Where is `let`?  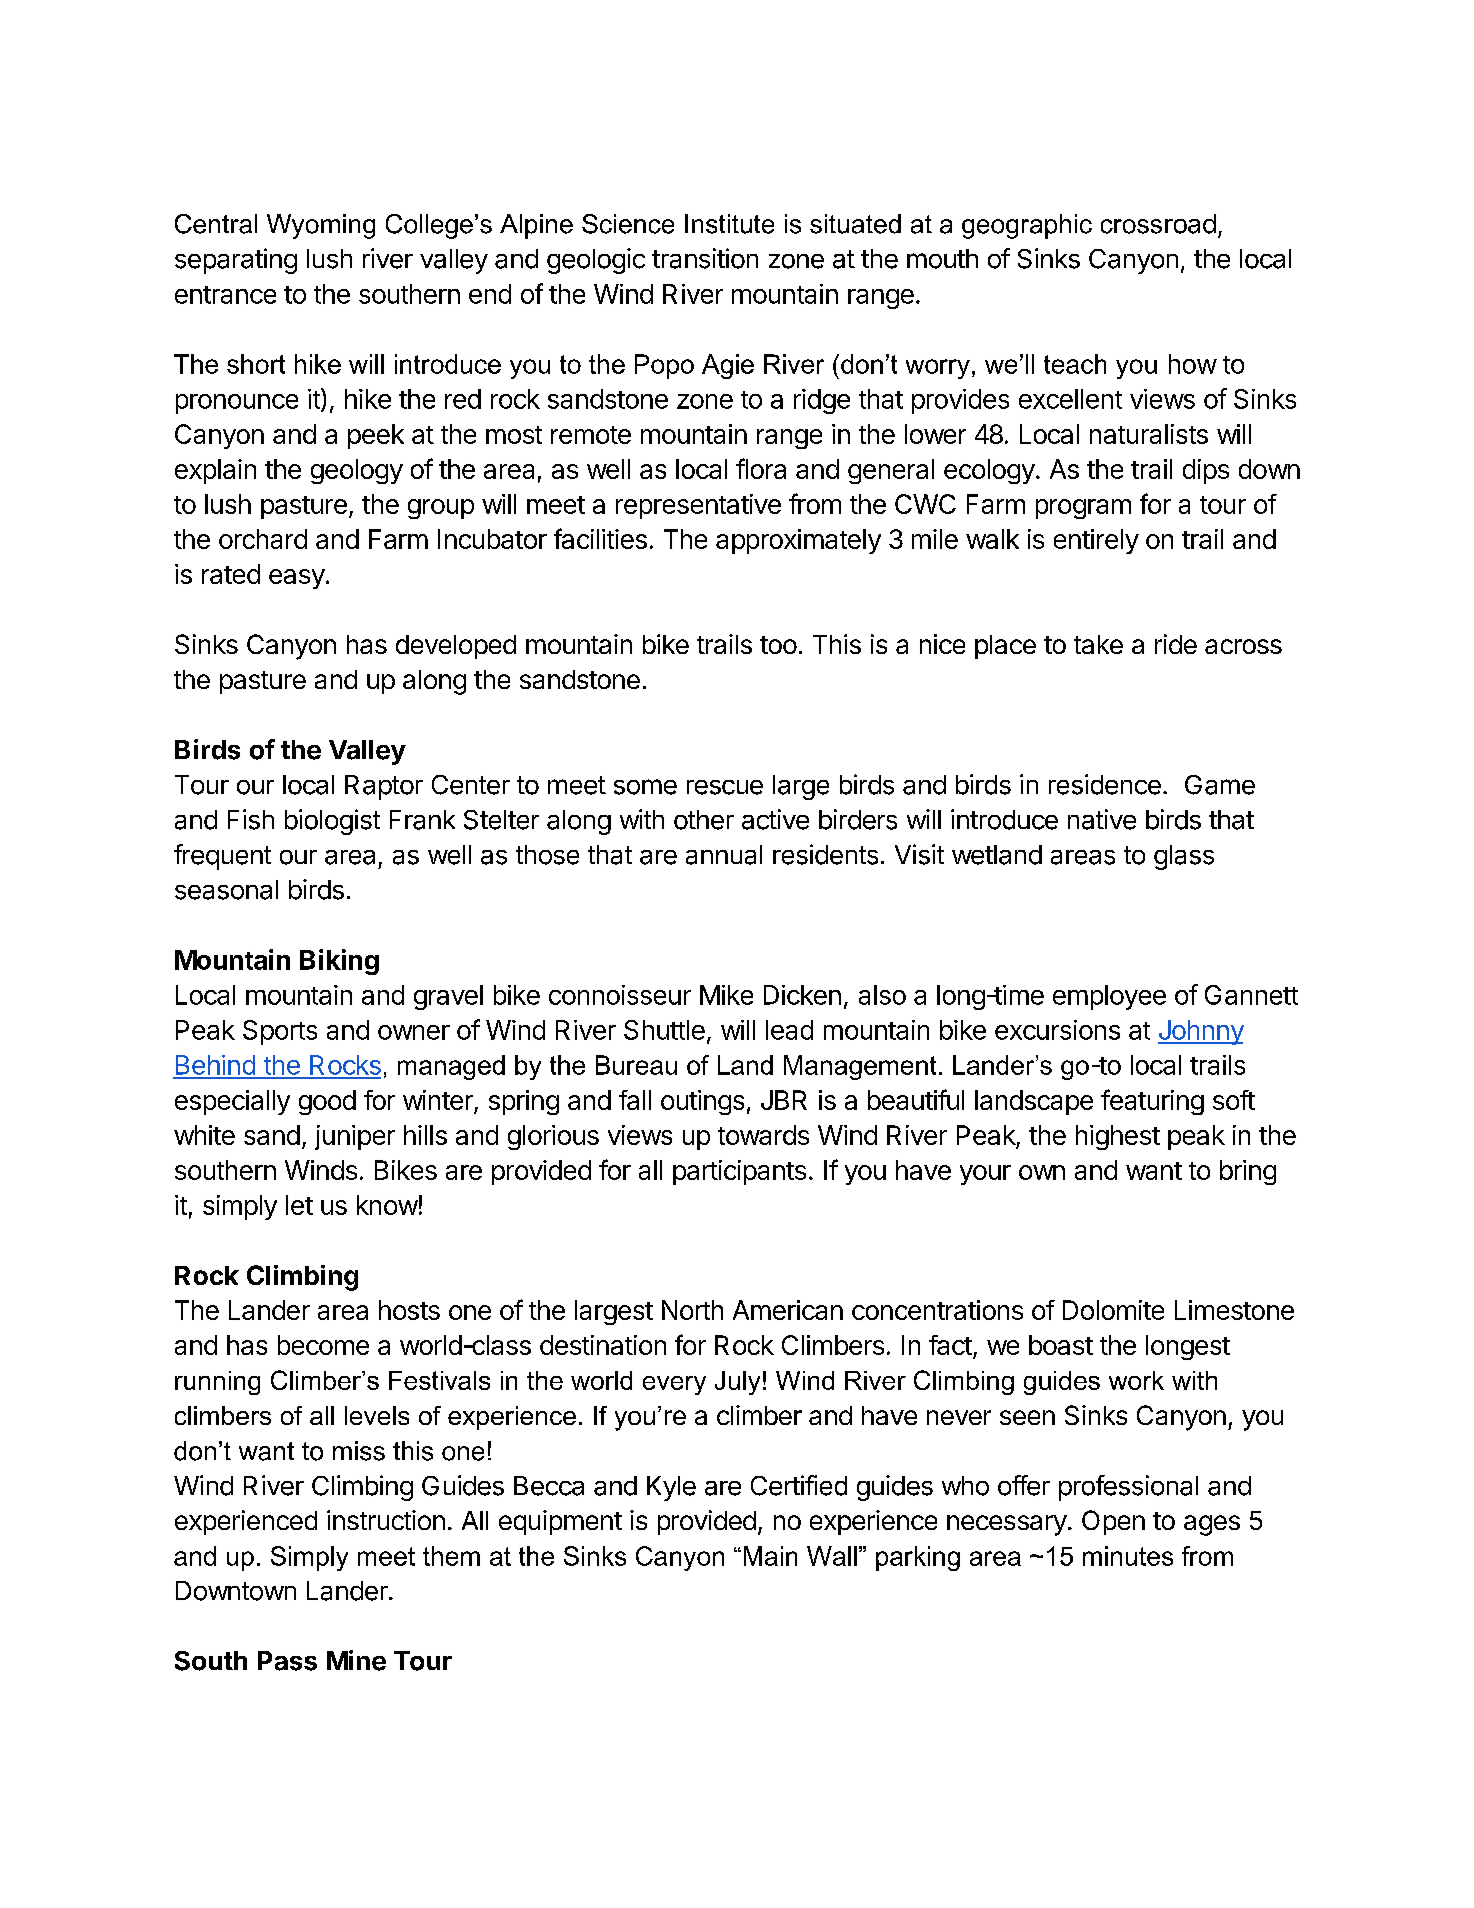 let is located at coordinates (299, 1205).
